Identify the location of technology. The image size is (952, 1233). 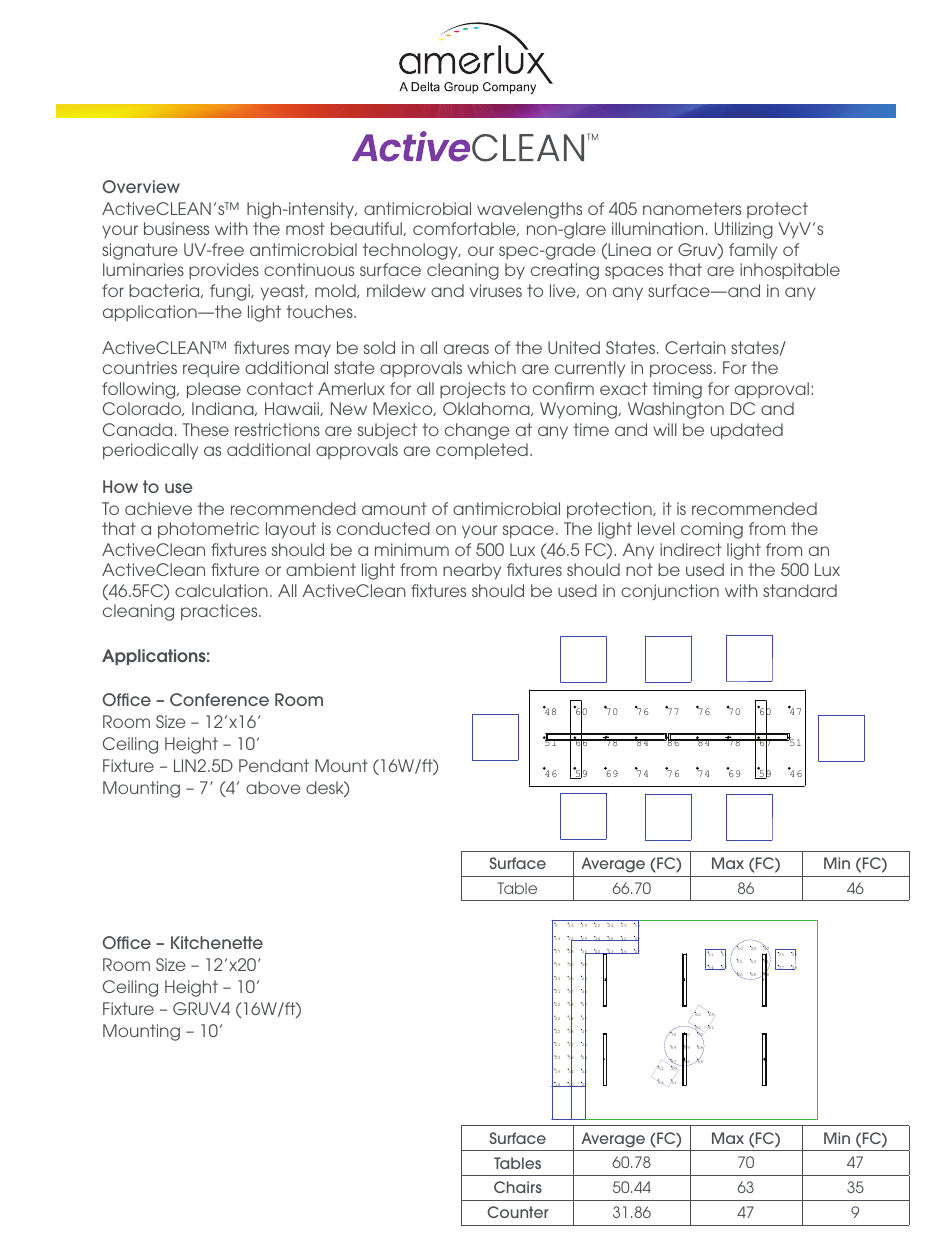
(411, 251).
